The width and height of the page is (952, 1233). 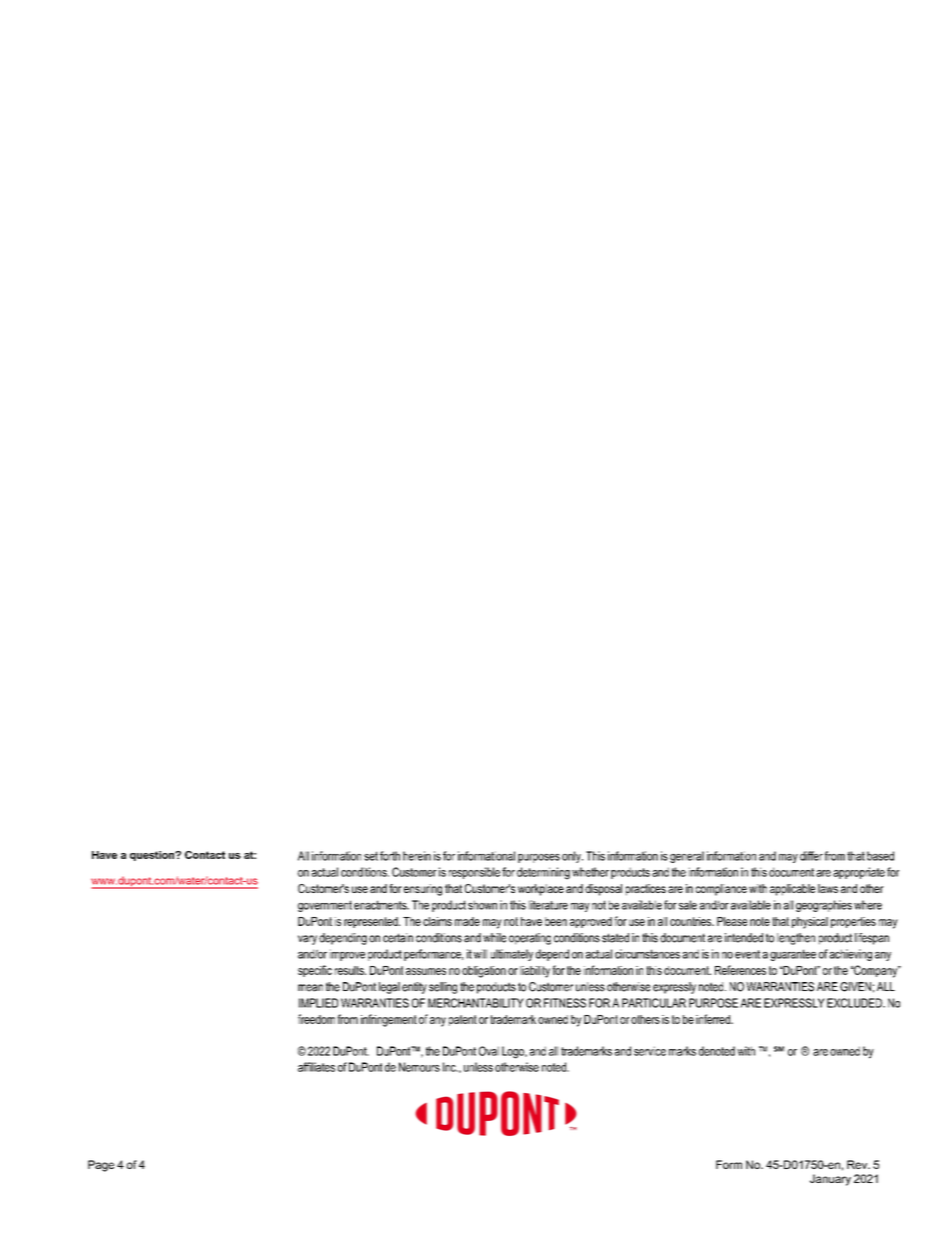 I want to click on January, so click(x=830, y=1180).
